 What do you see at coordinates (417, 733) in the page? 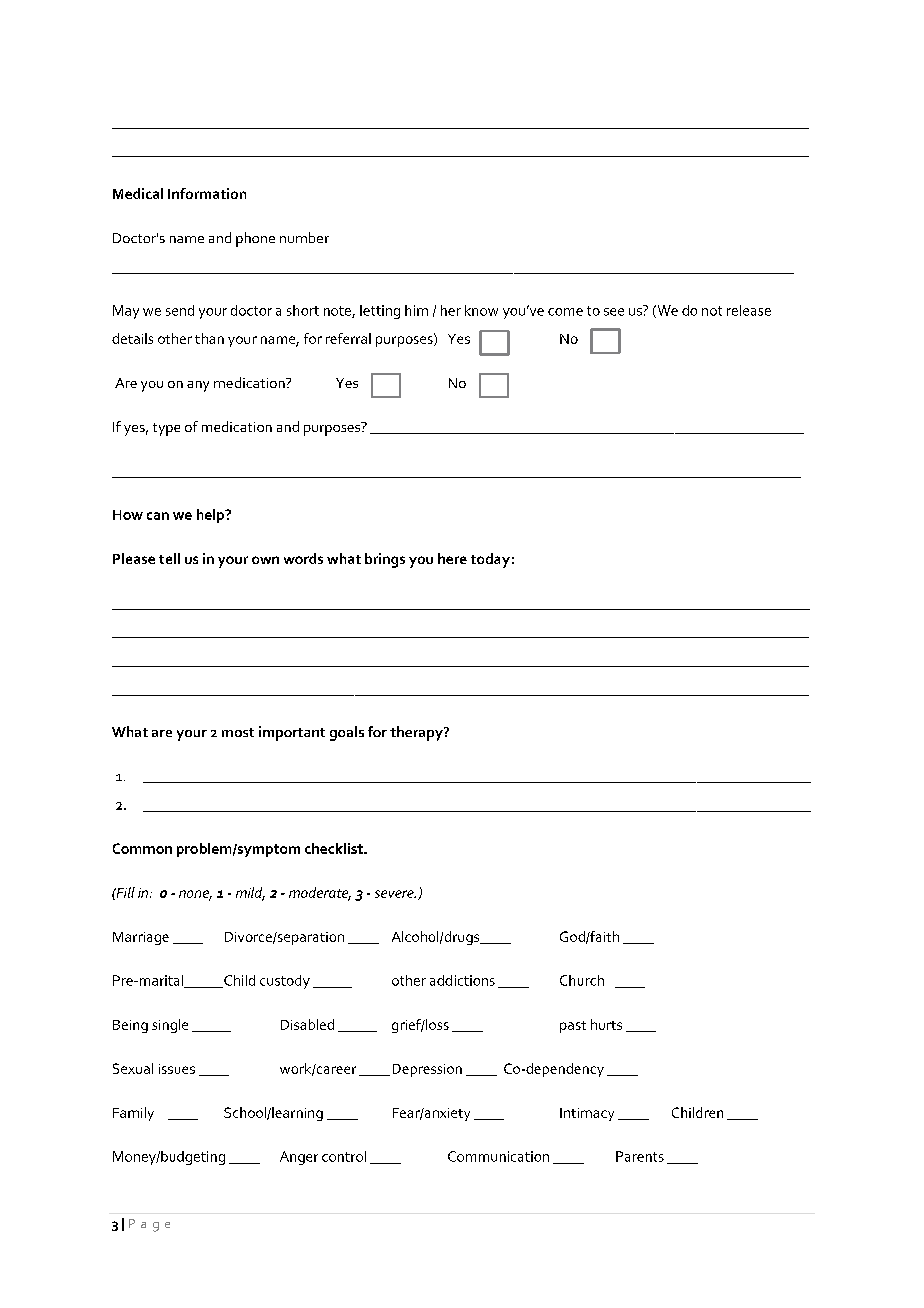
I see `therapy` at bounding box center [417, 733].
